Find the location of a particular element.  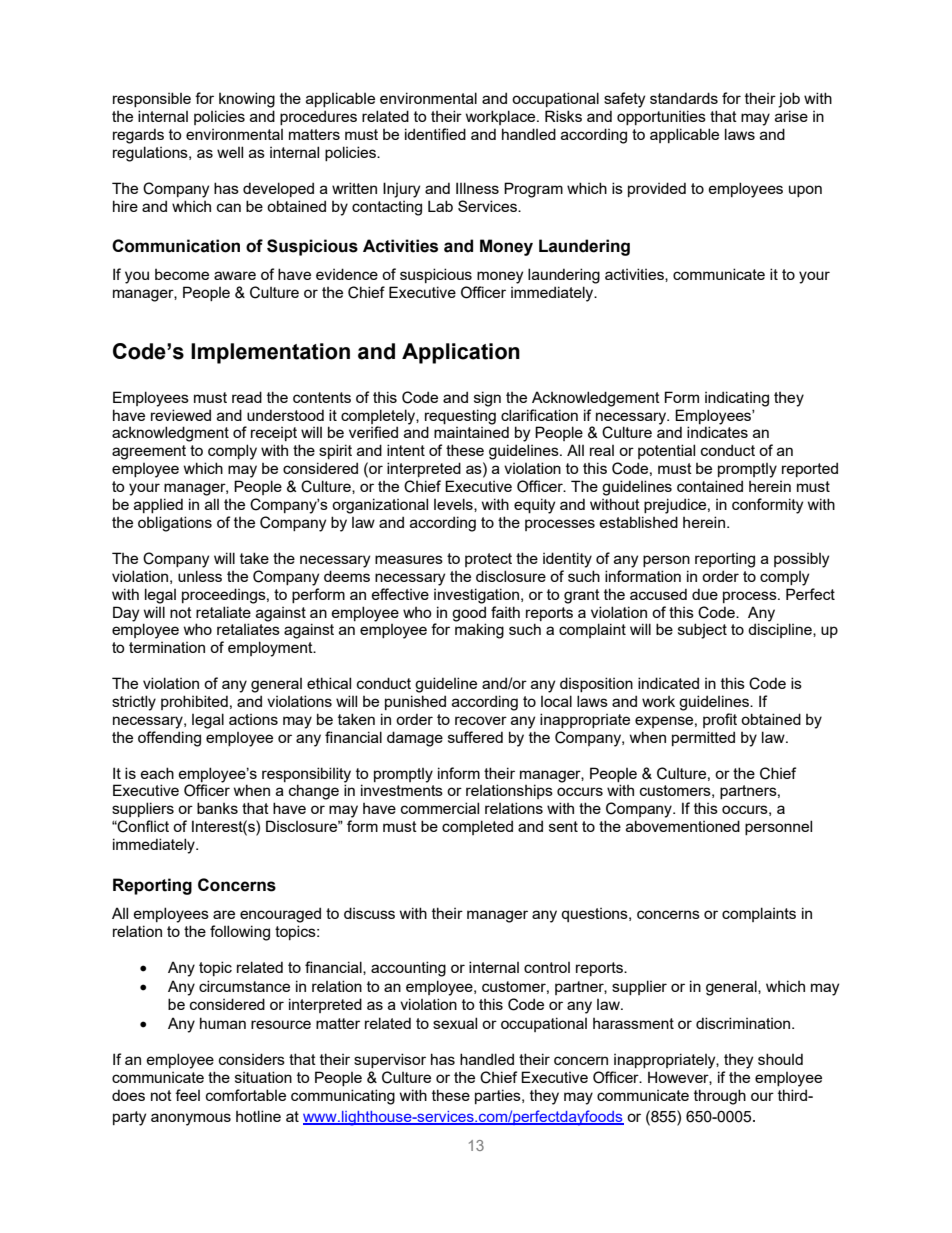

unless is located at coordinates (200, 576).
